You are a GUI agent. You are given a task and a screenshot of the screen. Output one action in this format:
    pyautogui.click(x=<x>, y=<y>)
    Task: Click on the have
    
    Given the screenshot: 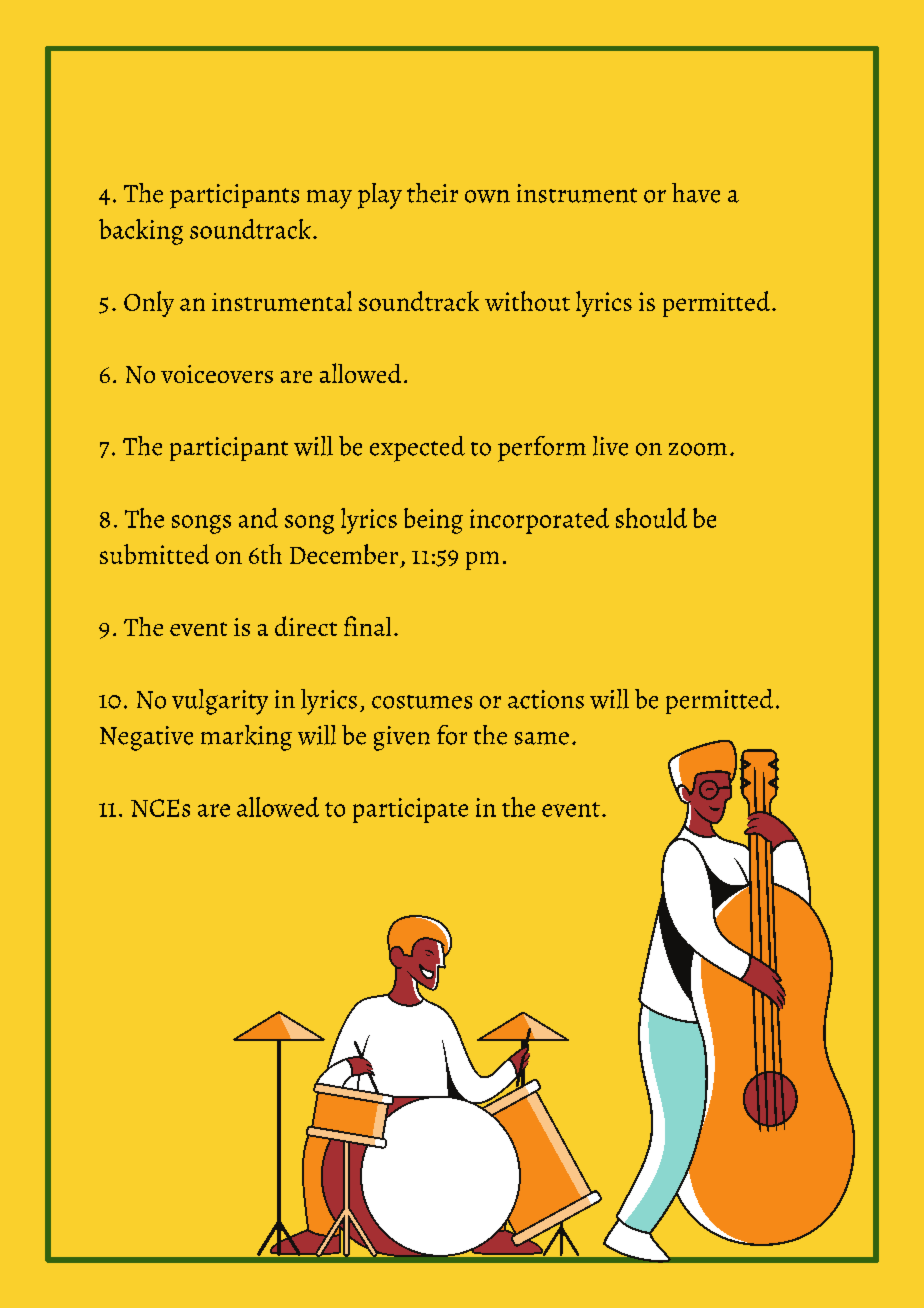 What is the action you would take?
    pyautogui.click(x=696, y=193)
